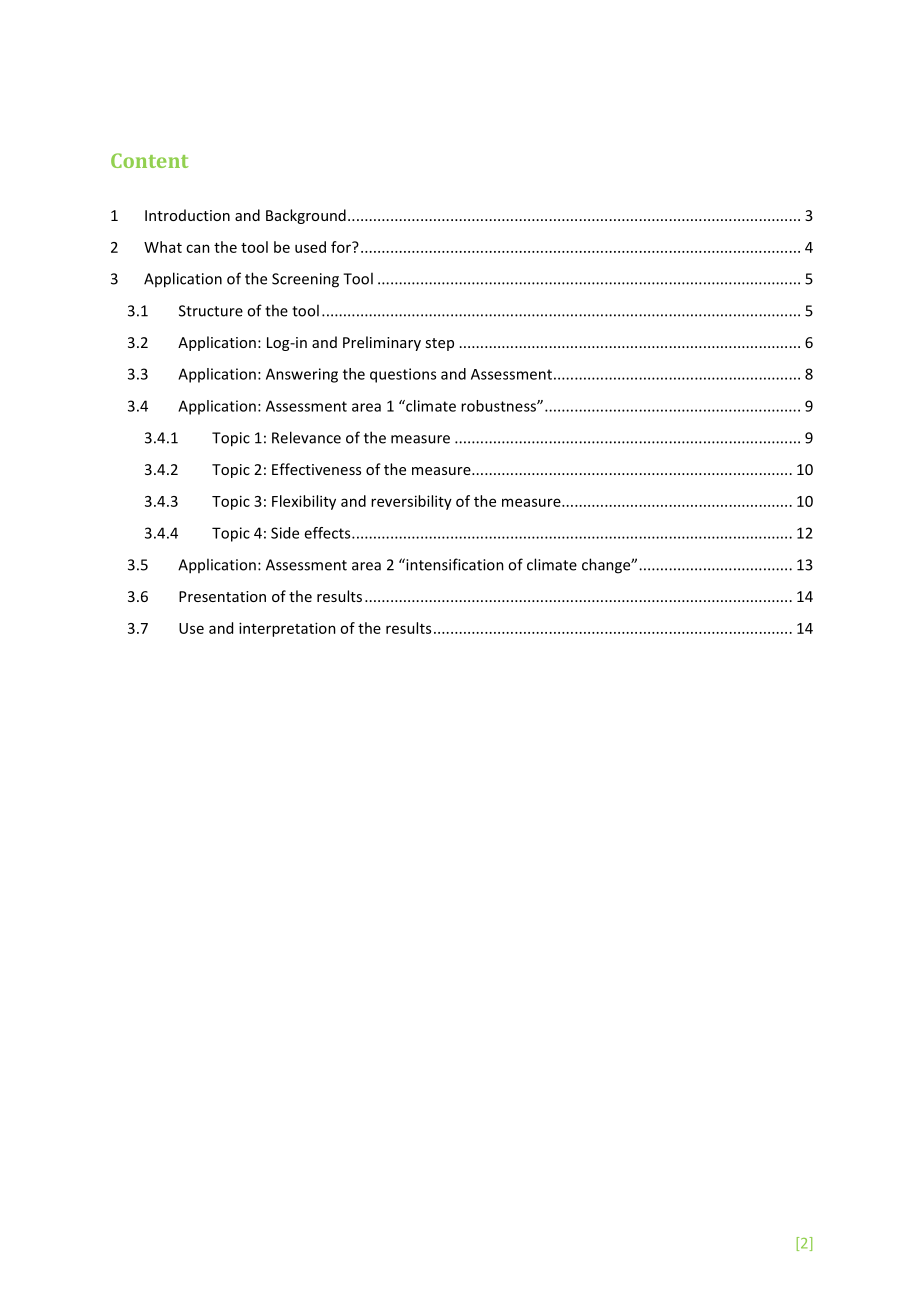 The image size is (924, 1308). What do you see at coordinates (305, 280) in the page?
I see `Screening` at bounding box center [305, 280].
